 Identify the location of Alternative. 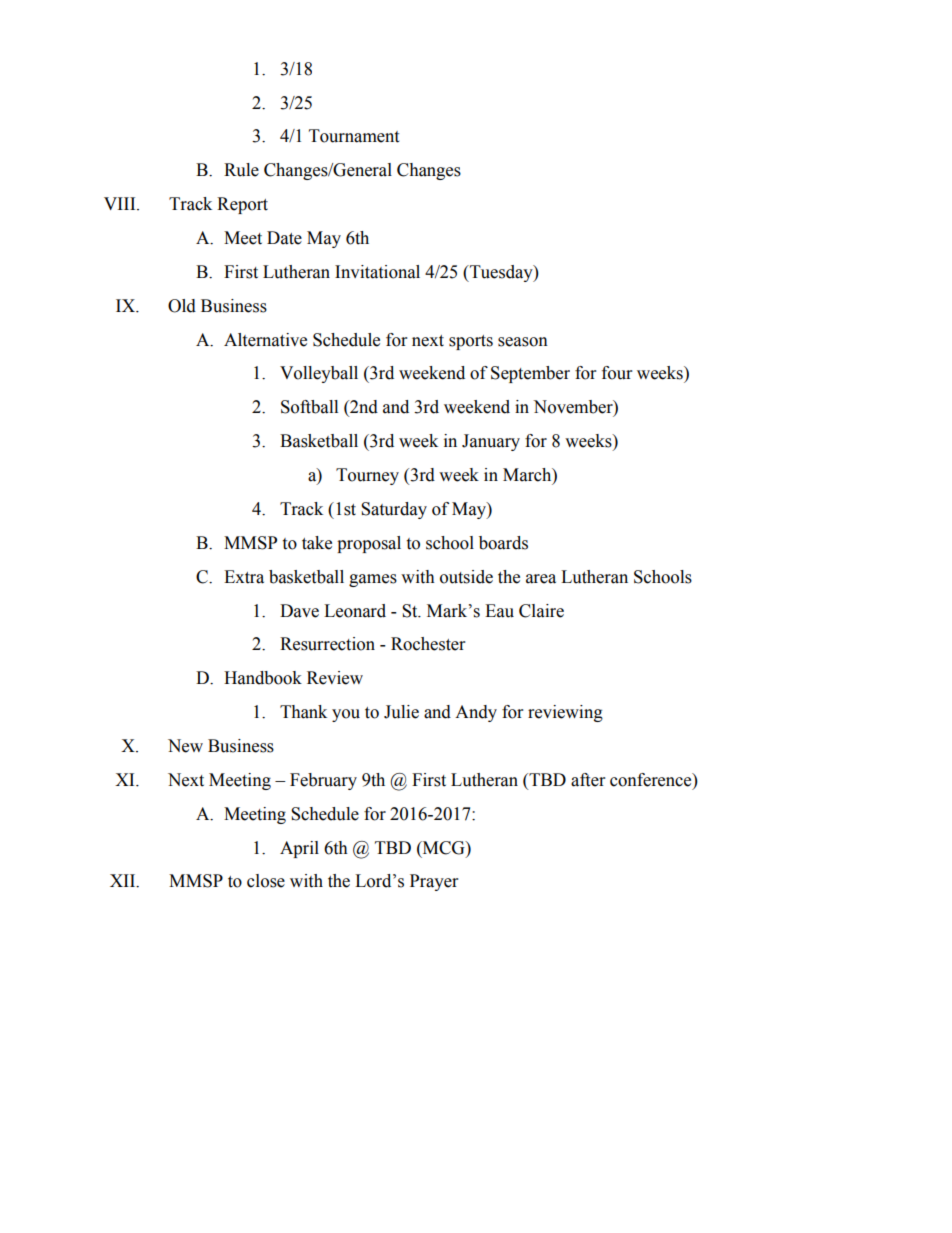
(265, 340).
